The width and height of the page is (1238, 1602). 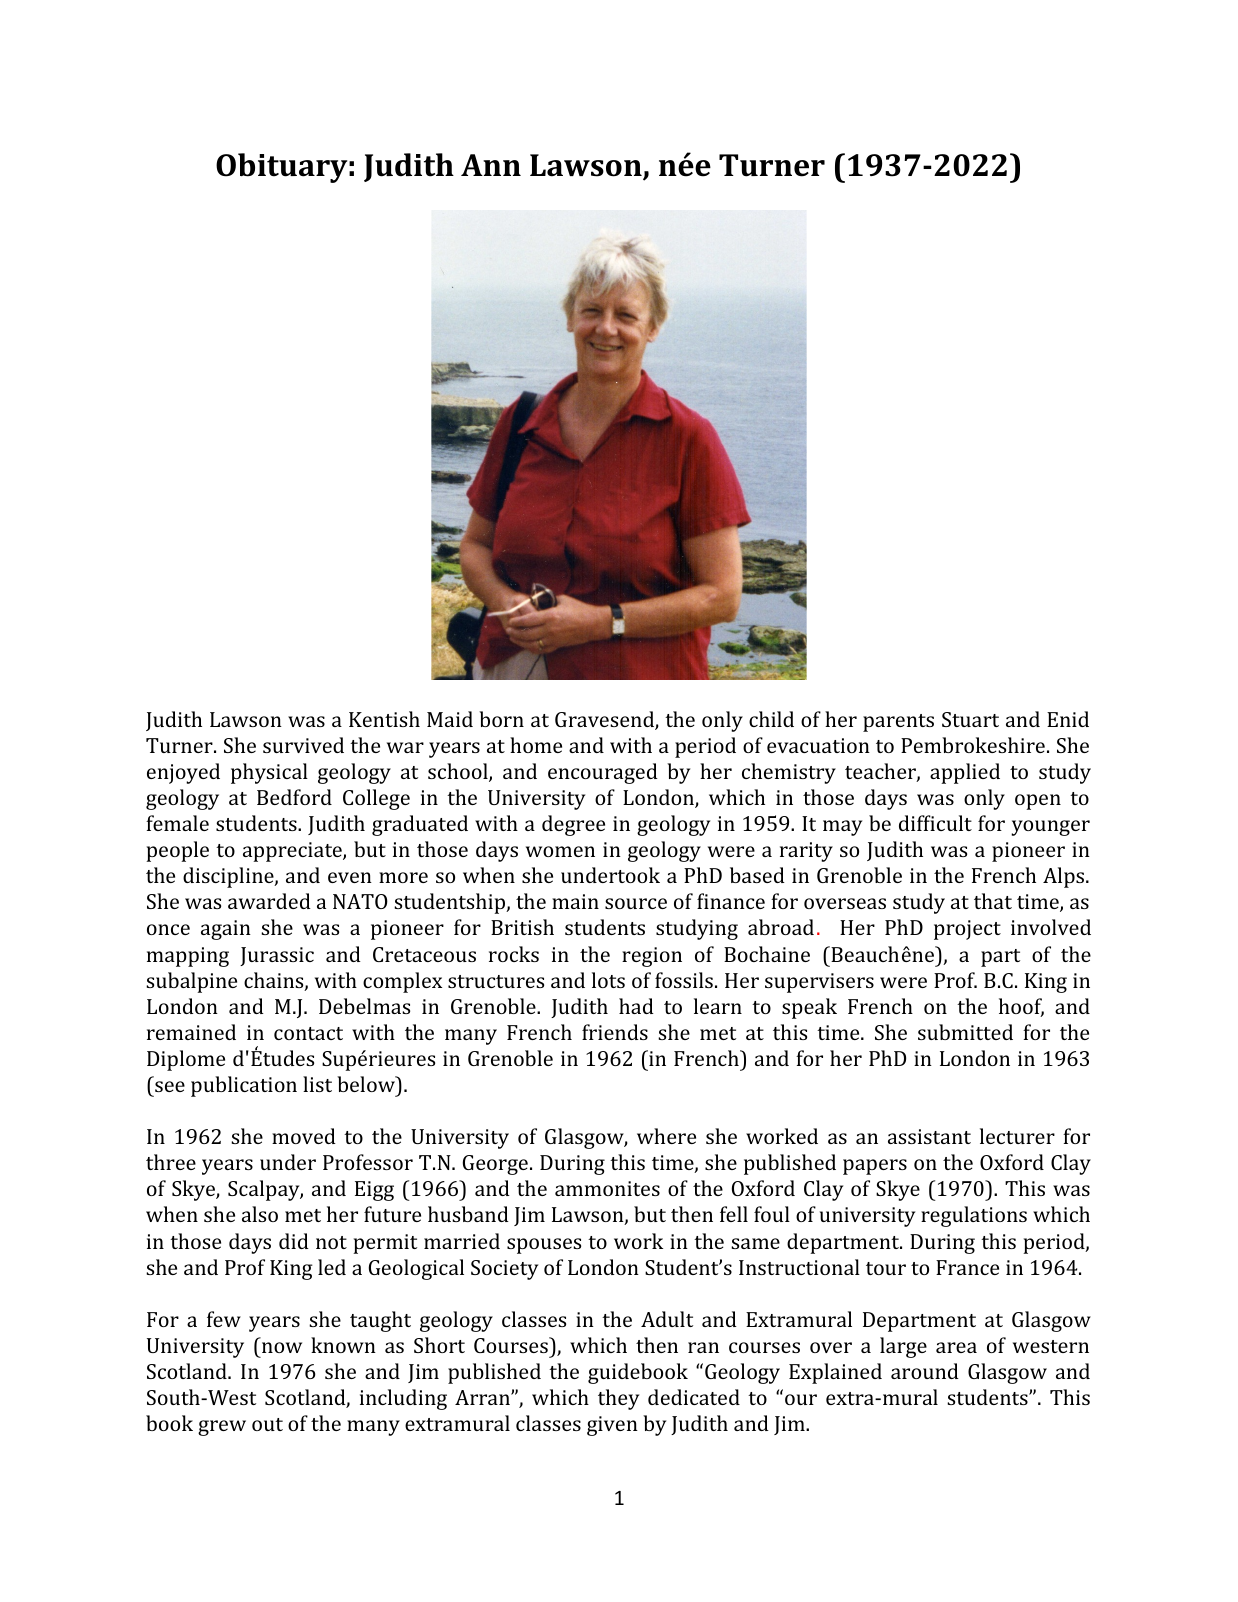 What do you see at coordinates (501, 719) in the page?
I see `born` at bounding box center [501, 719].
